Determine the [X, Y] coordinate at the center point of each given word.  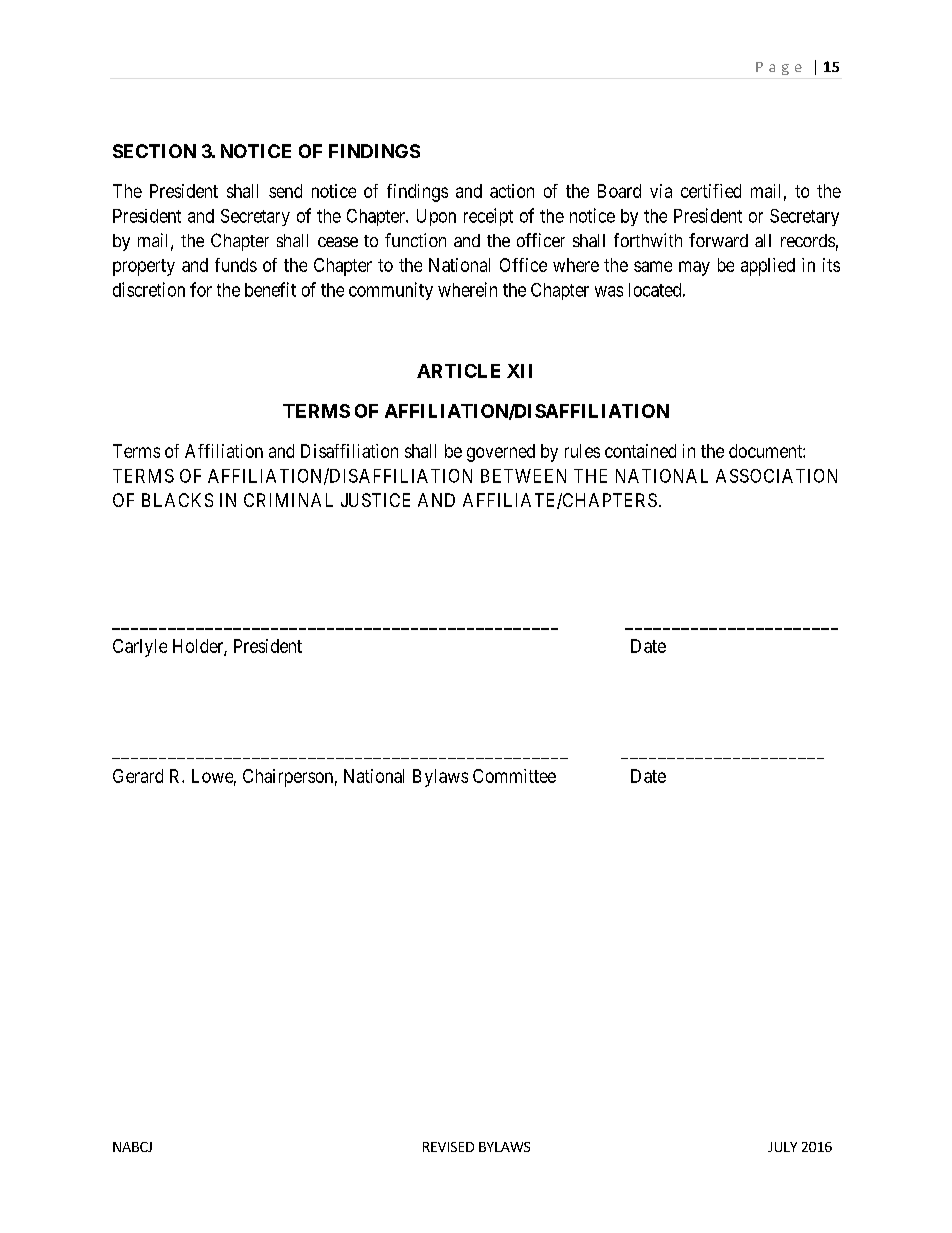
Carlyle [140, 648]
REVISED [448, 1147]
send [285, 191]
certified [711, 191]
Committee [514, 776]
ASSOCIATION [776, 476]
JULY [782, 1147]
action [512, 191]
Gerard [138, 776]
